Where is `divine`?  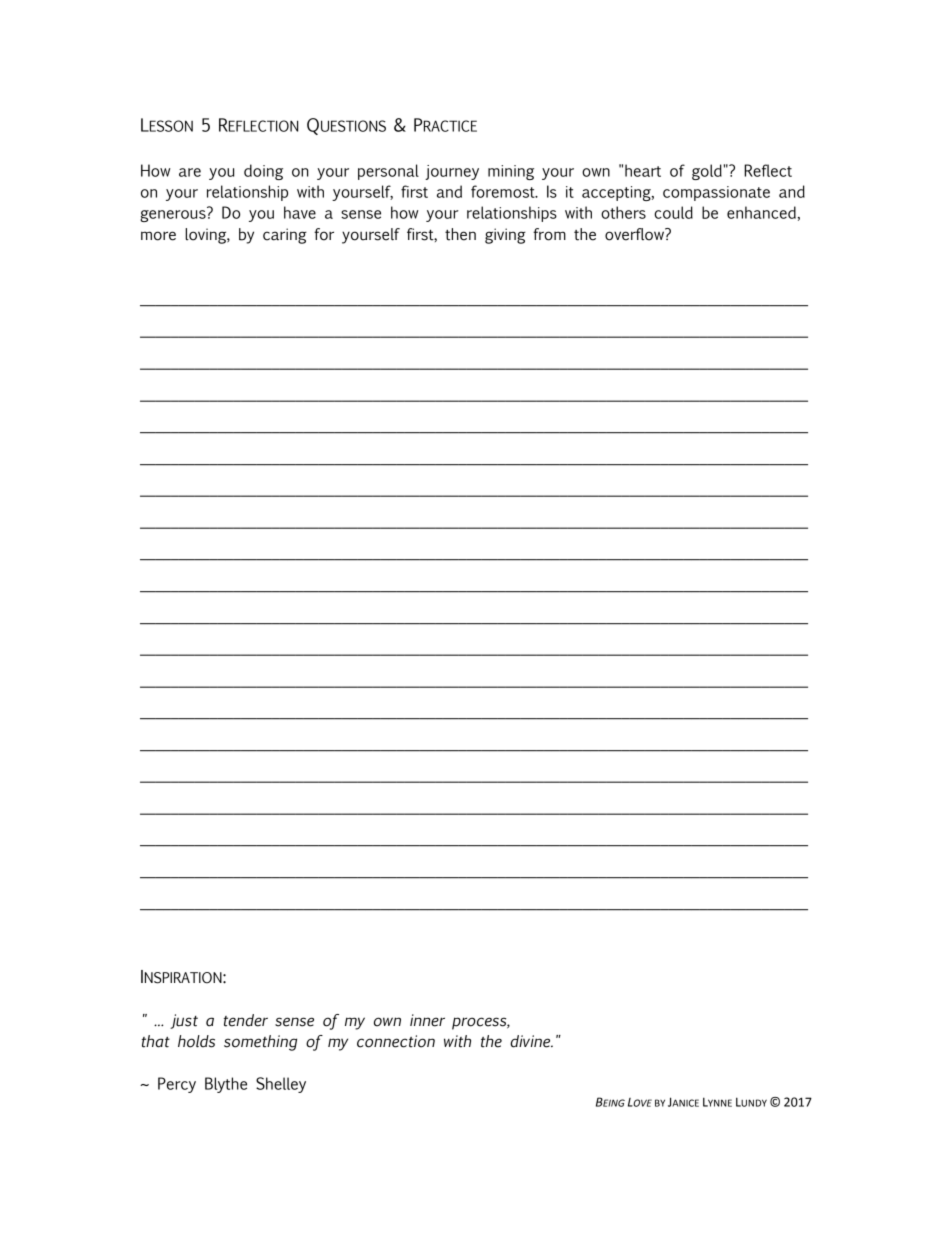
divine is located at coordinates (531, 1041).
